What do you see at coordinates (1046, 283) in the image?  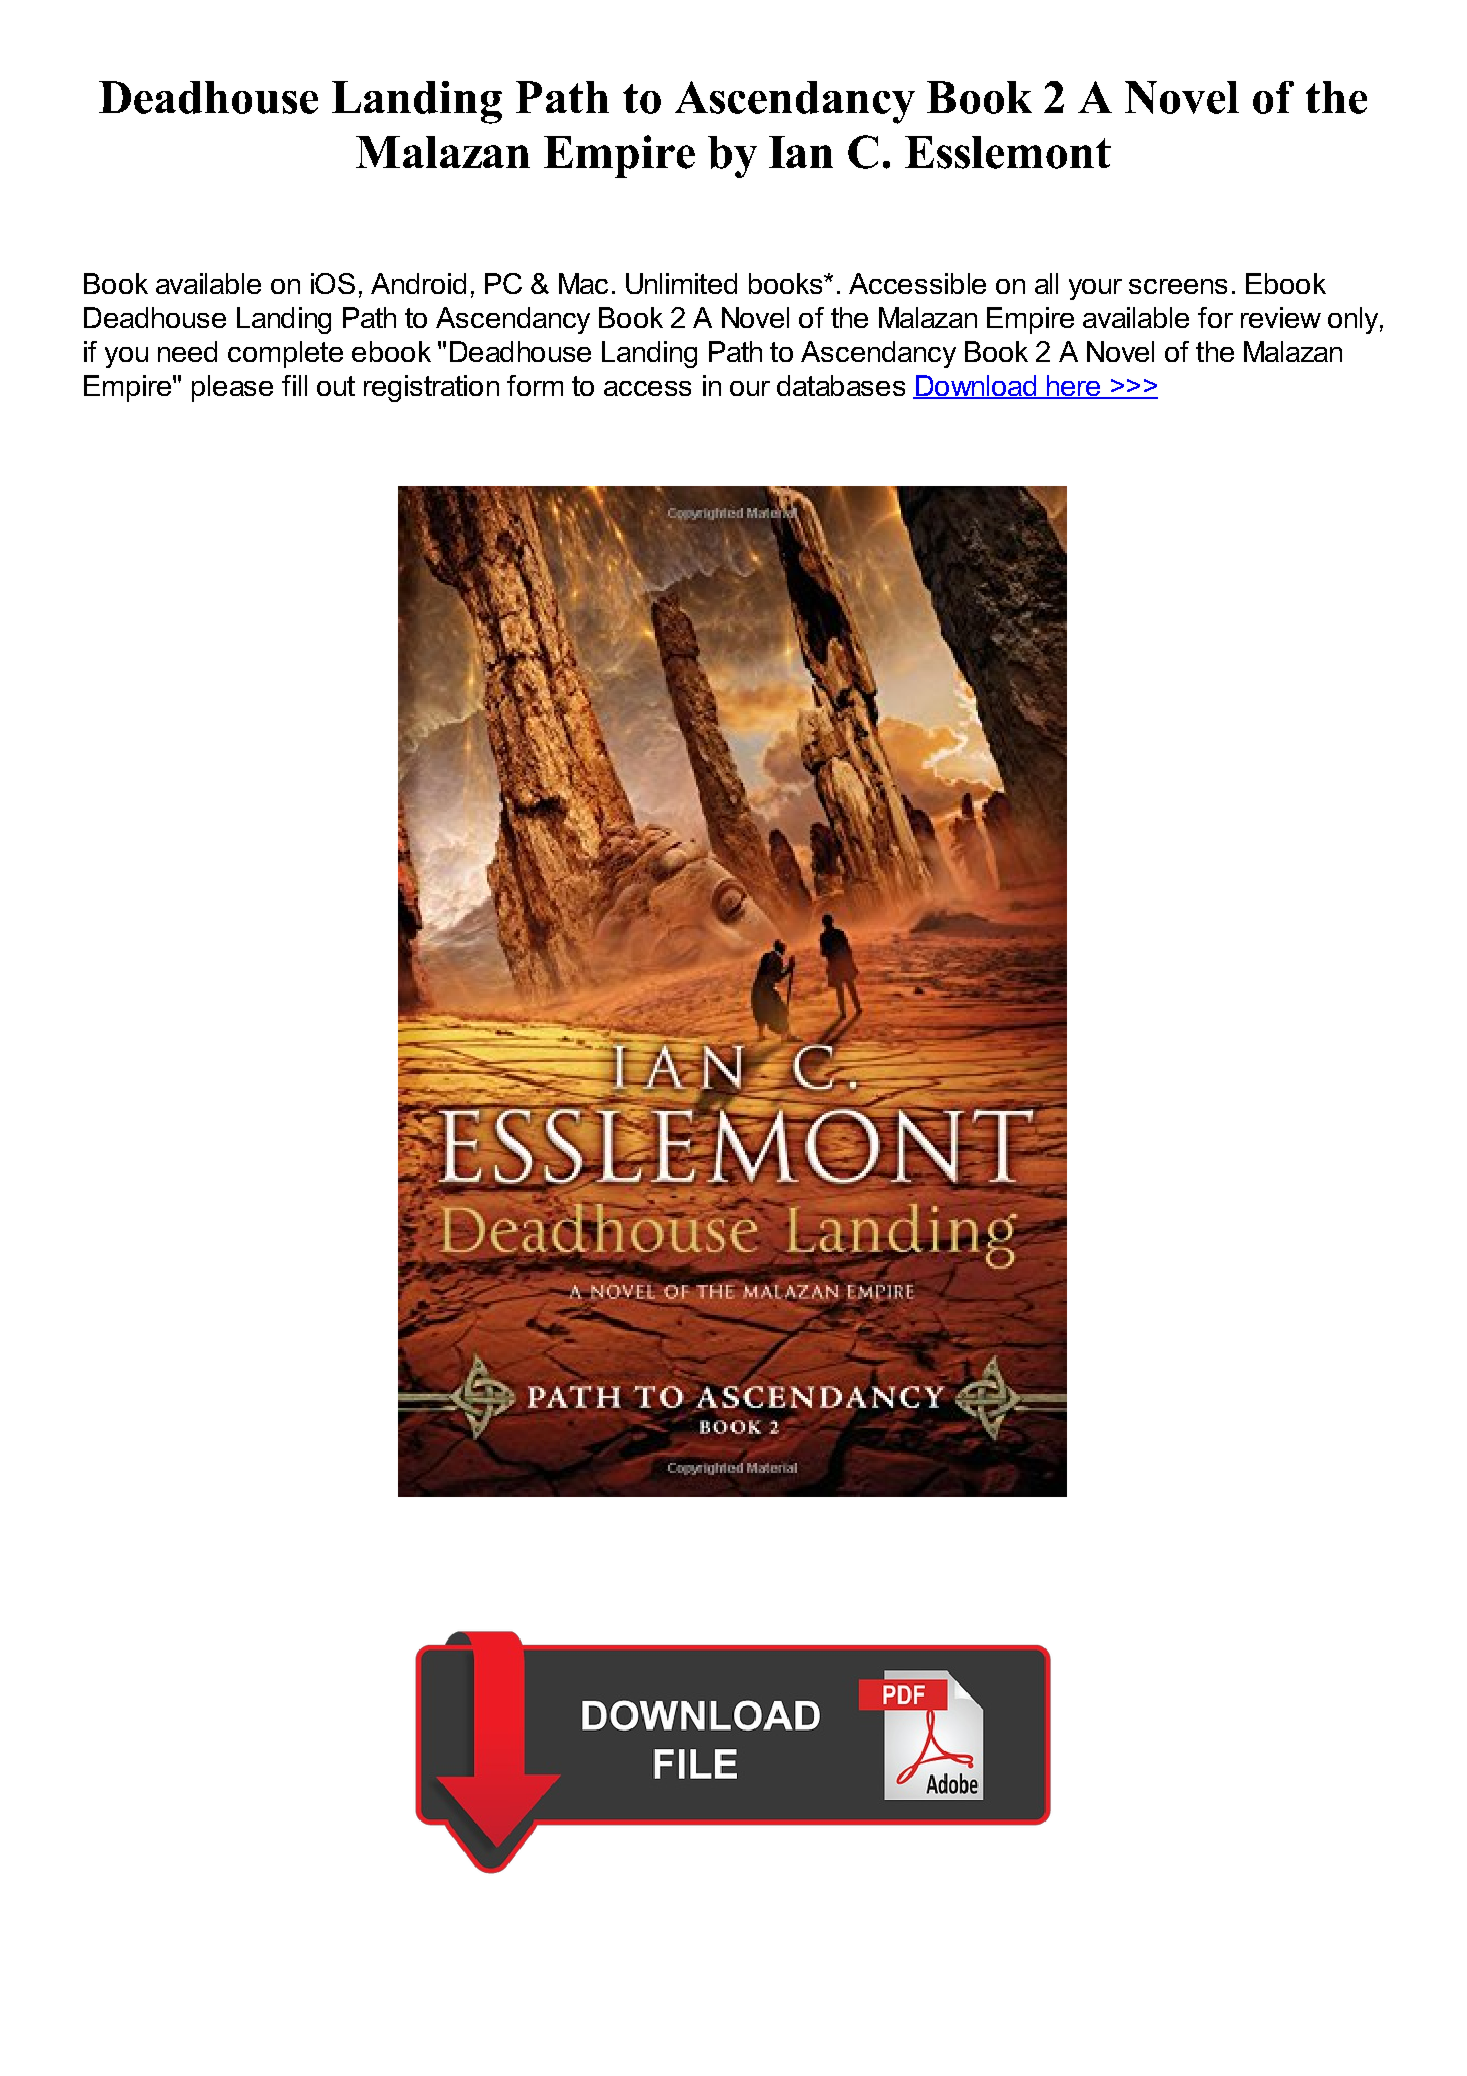 I see `all` at bounding box center [1046, 283].
